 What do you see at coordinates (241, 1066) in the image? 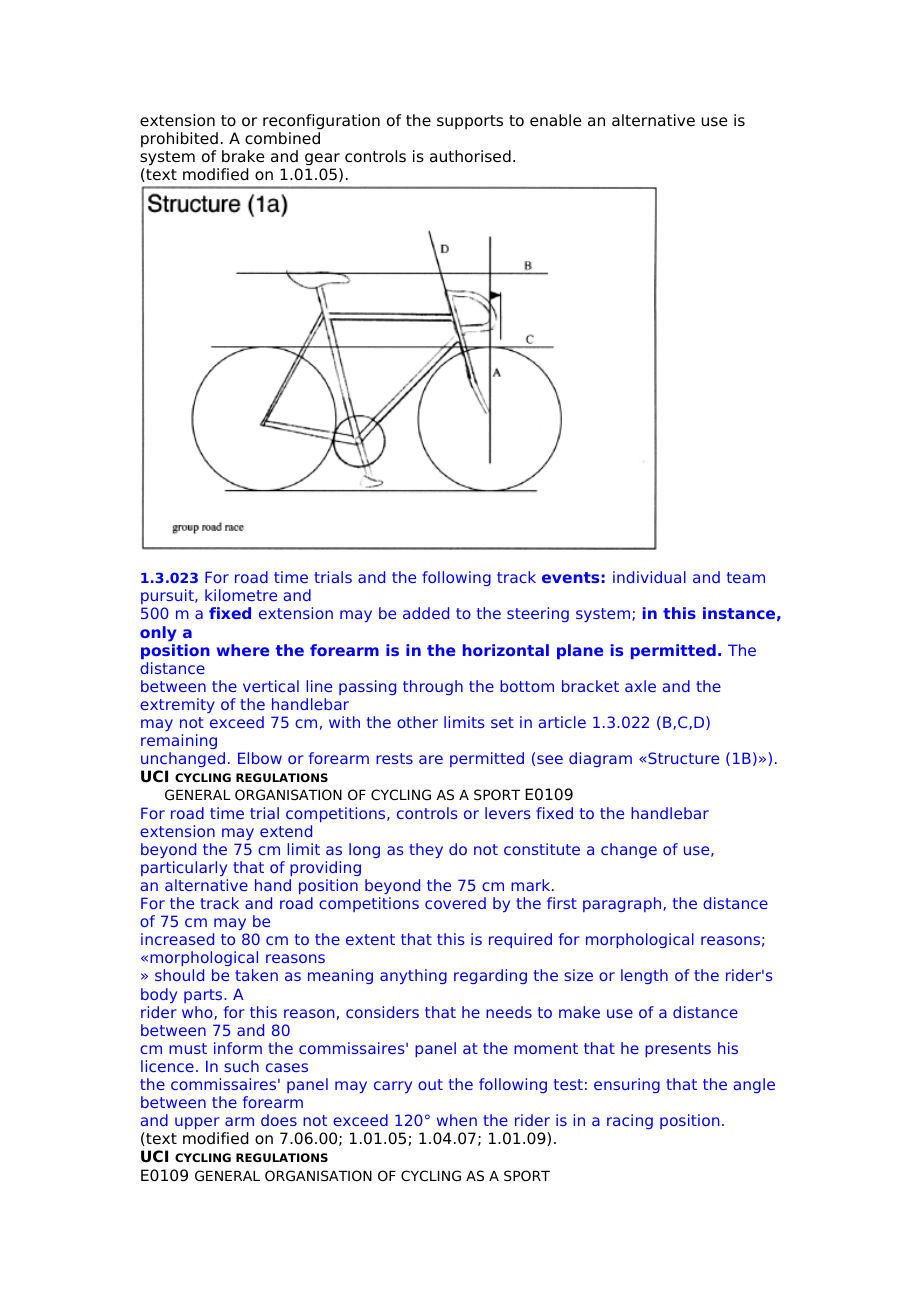
I see `such` at bounding box center [241, 1066].
